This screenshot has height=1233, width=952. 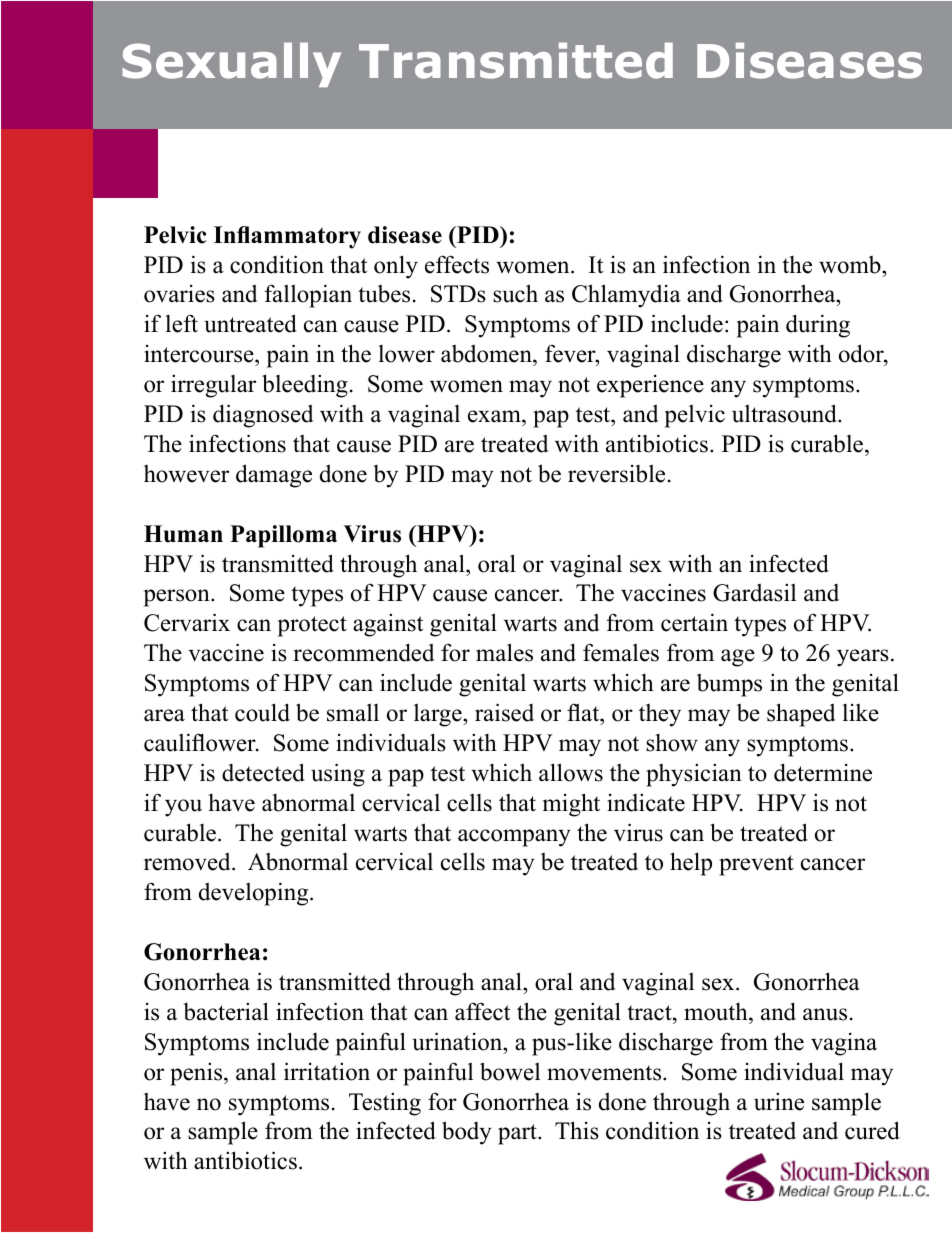 I want to click on reversible, so click(x=616, y=474).
